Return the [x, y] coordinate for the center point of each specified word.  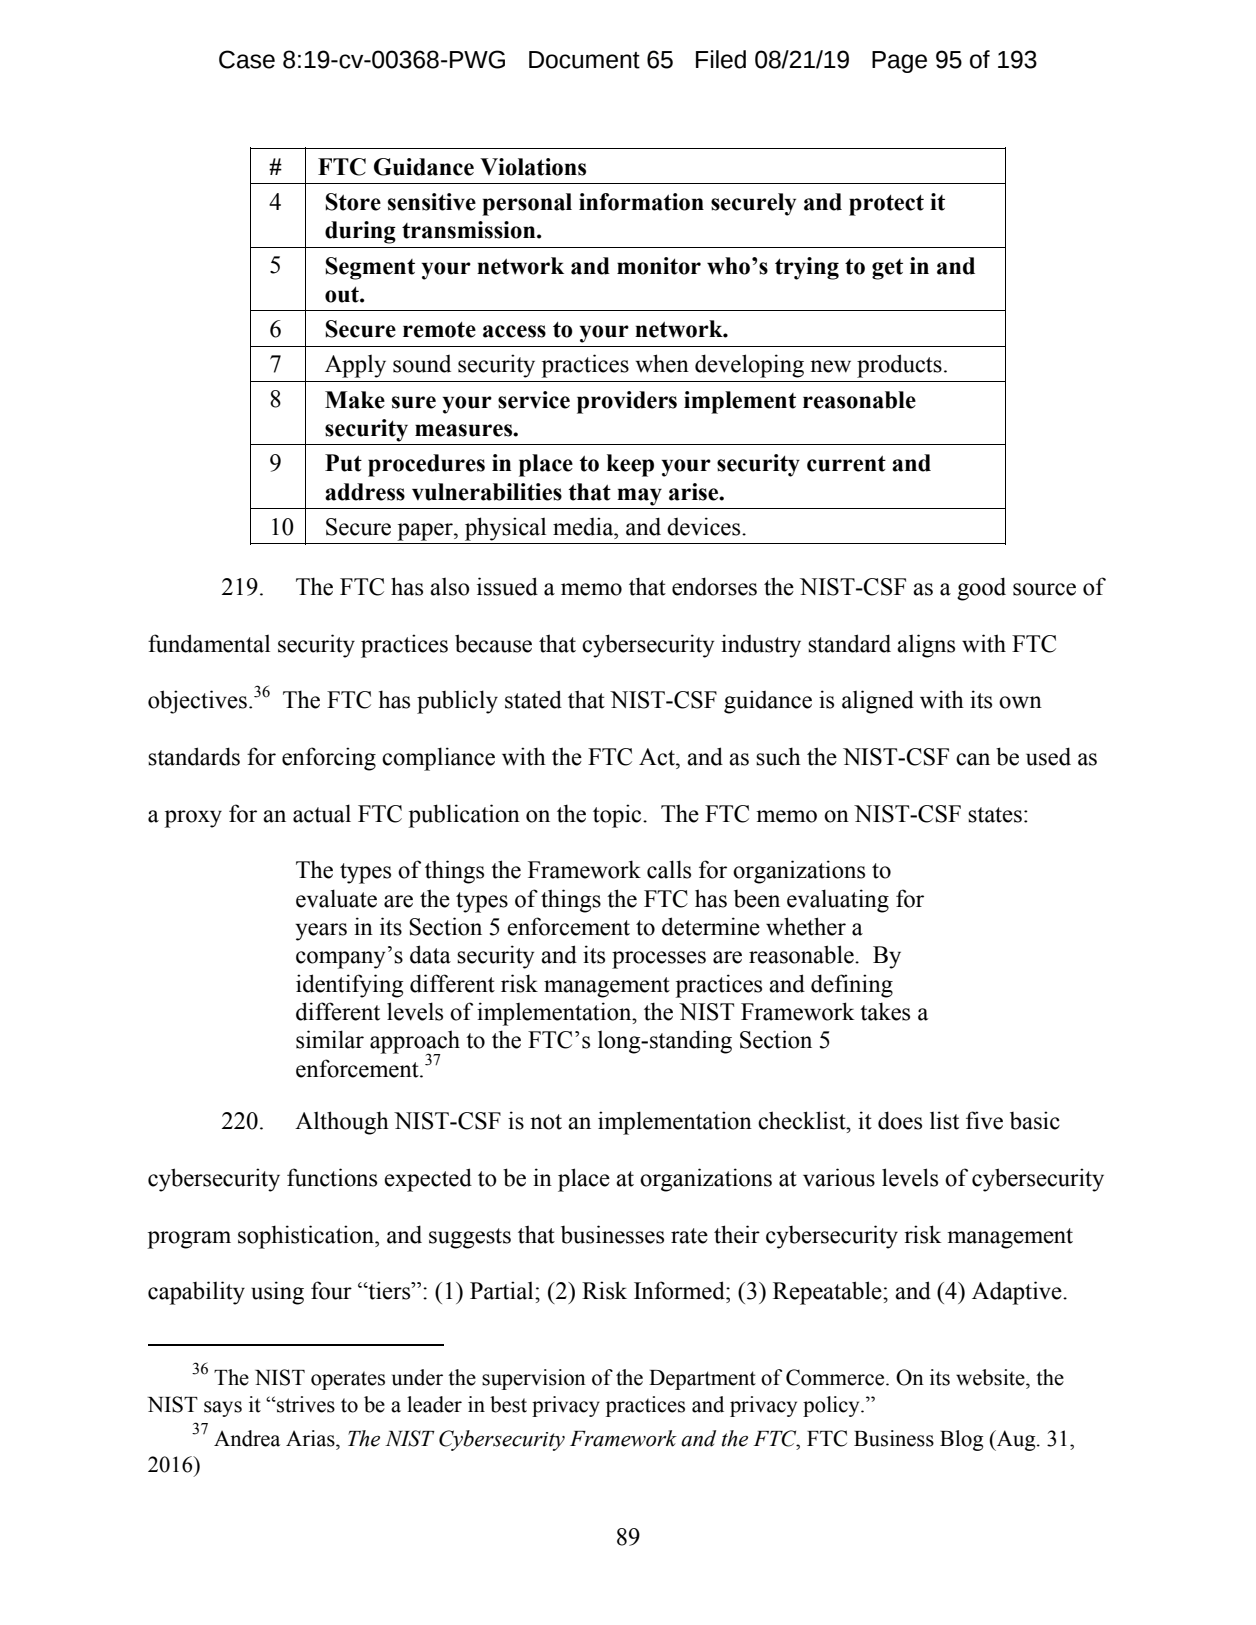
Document [584, 60]
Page [899, 62]
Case [247, 59]
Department [702, 1380]
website [991, 1377]
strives [305, 1404]
